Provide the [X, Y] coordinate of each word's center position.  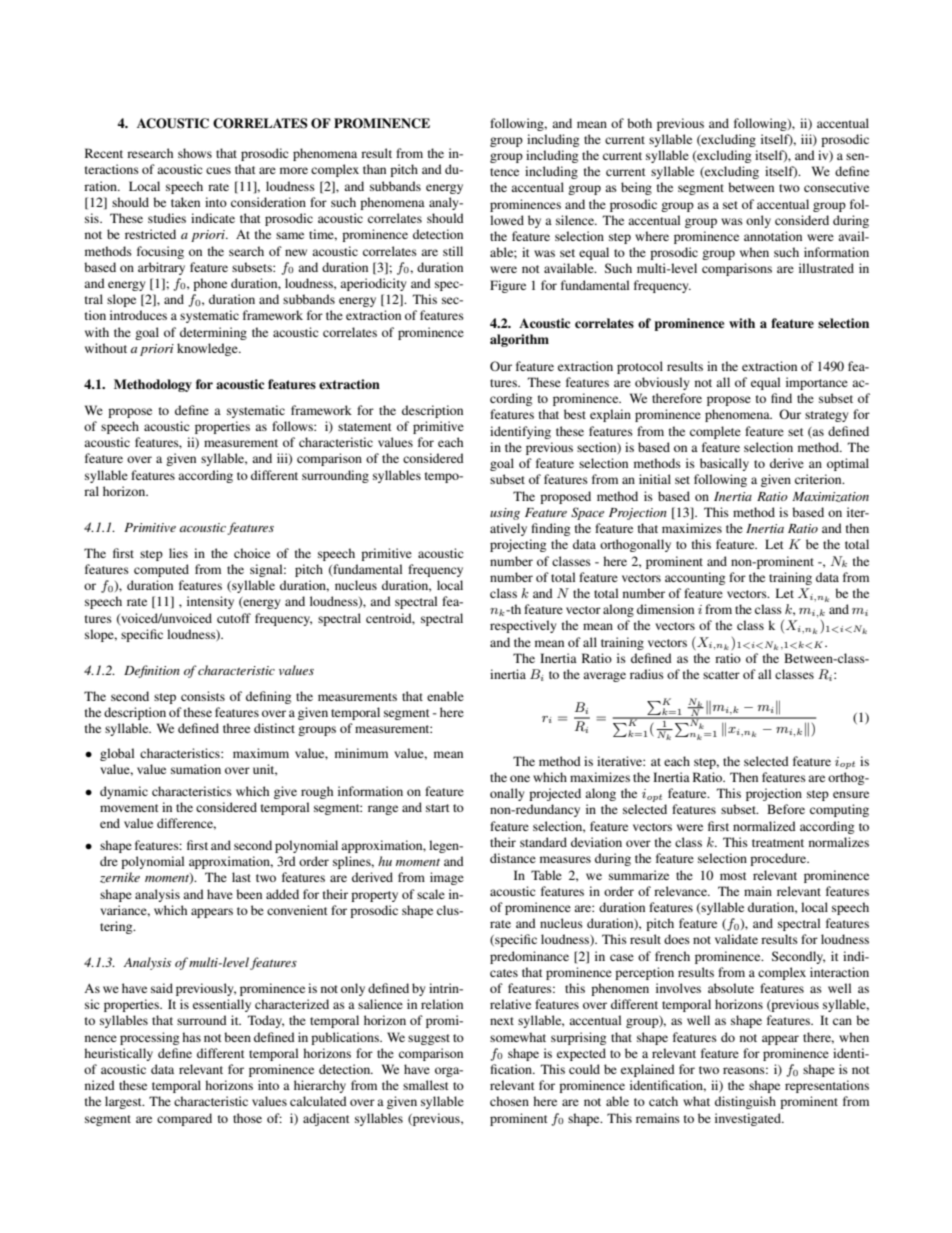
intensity [210, 602]
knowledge [208, 349]
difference [186, 824]
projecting [518, 545]
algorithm [519, 340]
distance [513, 858]
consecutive [836, 187]
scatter [721, 675]
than [374, 169]
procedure [779, 859]
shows [195, 153]
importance [817, 383]
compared [184, 1119]
